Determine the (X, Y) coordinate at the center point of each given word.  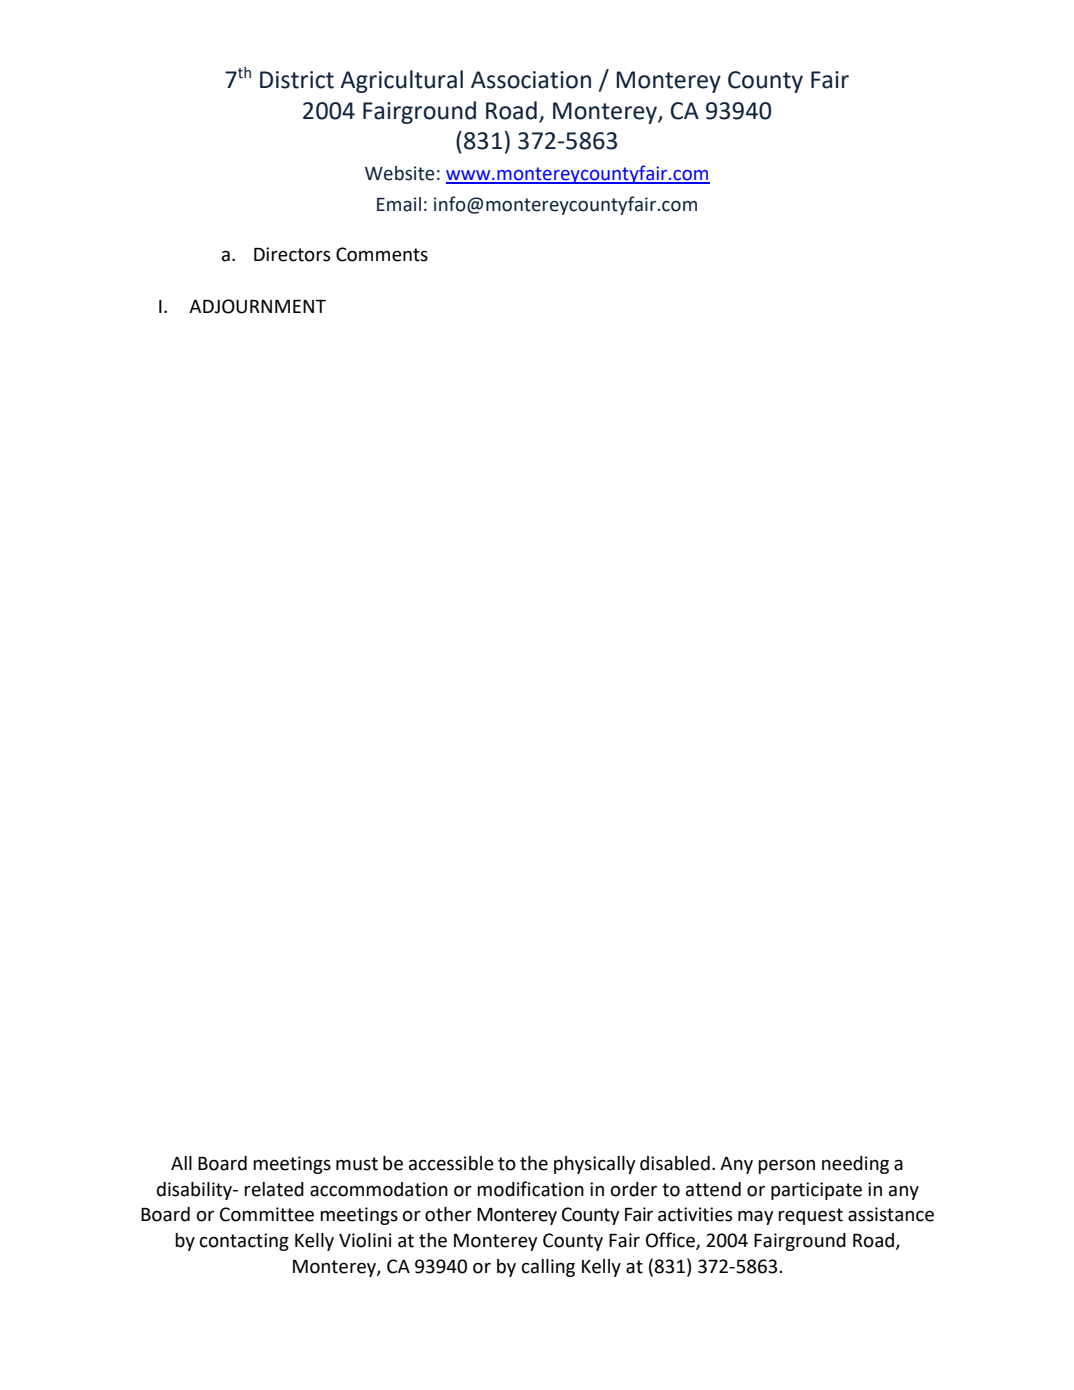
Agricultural (401, 81)
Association (531, 80)
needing (855, 1165)
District (297, 80)
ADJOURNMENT (257, 306)
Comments (382, 254)
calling (548, 1268)
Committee (267, 1214)
